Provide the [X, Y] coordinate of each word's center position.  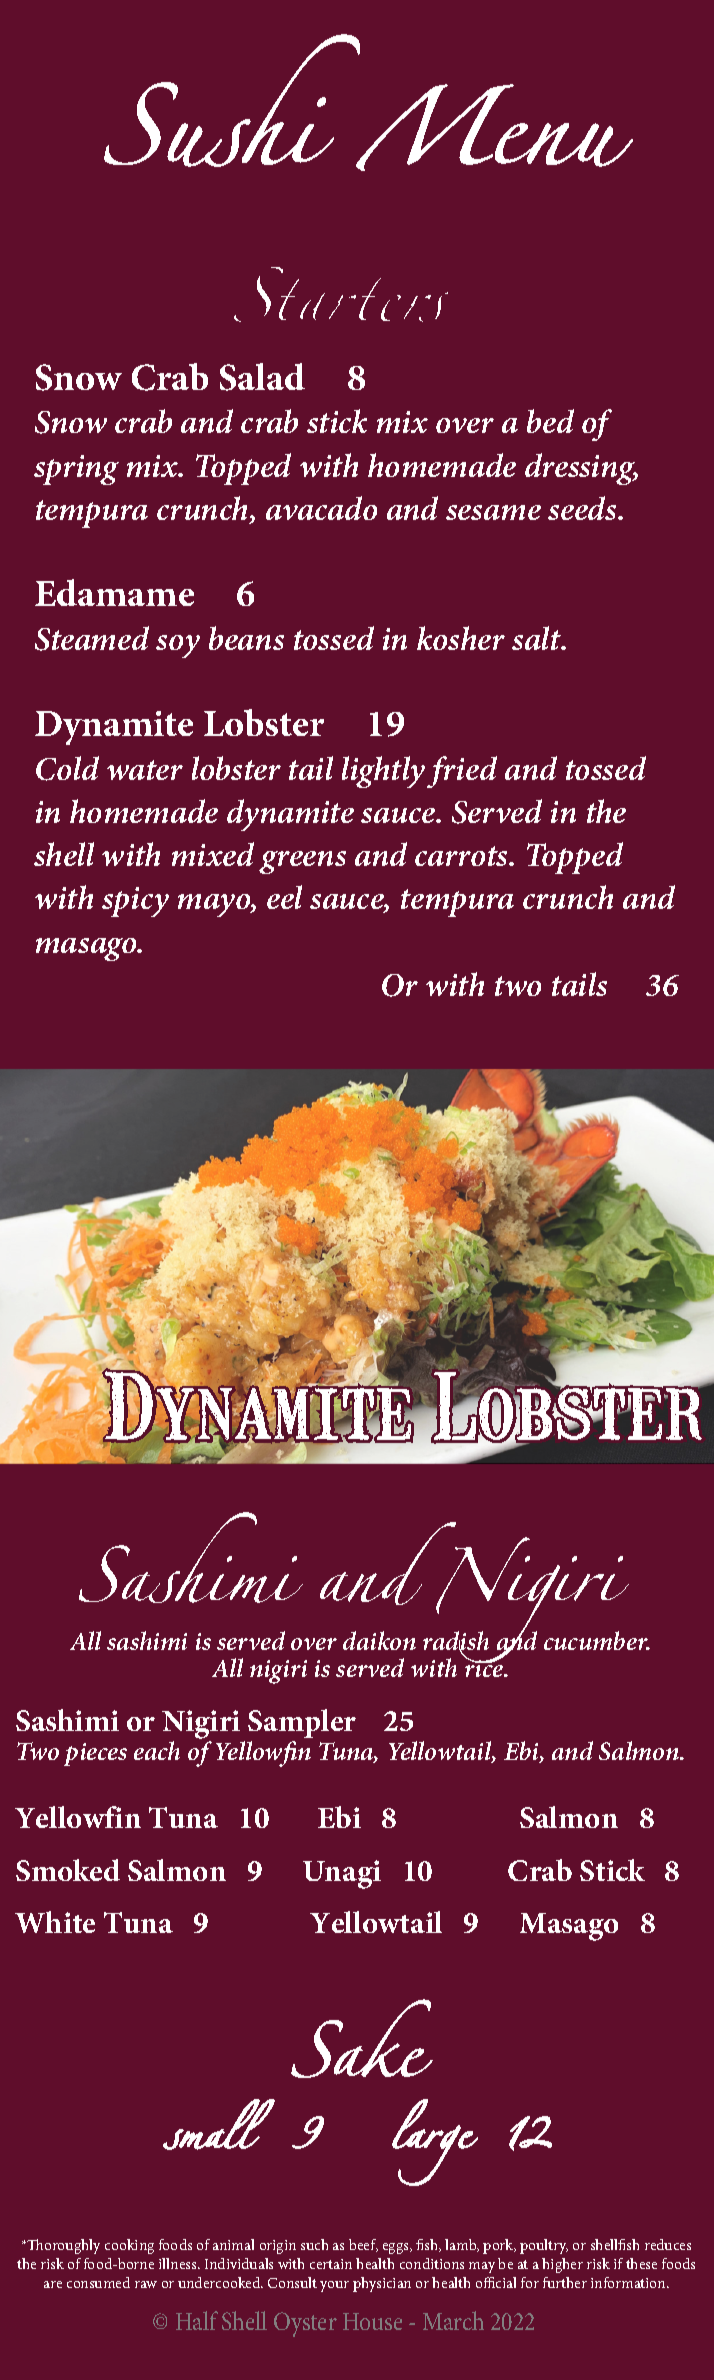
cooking [129, 2246]
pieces [95, 1754]
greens [302, 862]
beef [363, 2245]
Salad [262, 377]
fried [462, 772]
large [435, 2142]
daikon [379, 1640]
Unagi [342, 1874]
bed [550, 421]
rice [485, 1667]
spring [76, 470]
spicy [135, 902]
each [157, 1750]
